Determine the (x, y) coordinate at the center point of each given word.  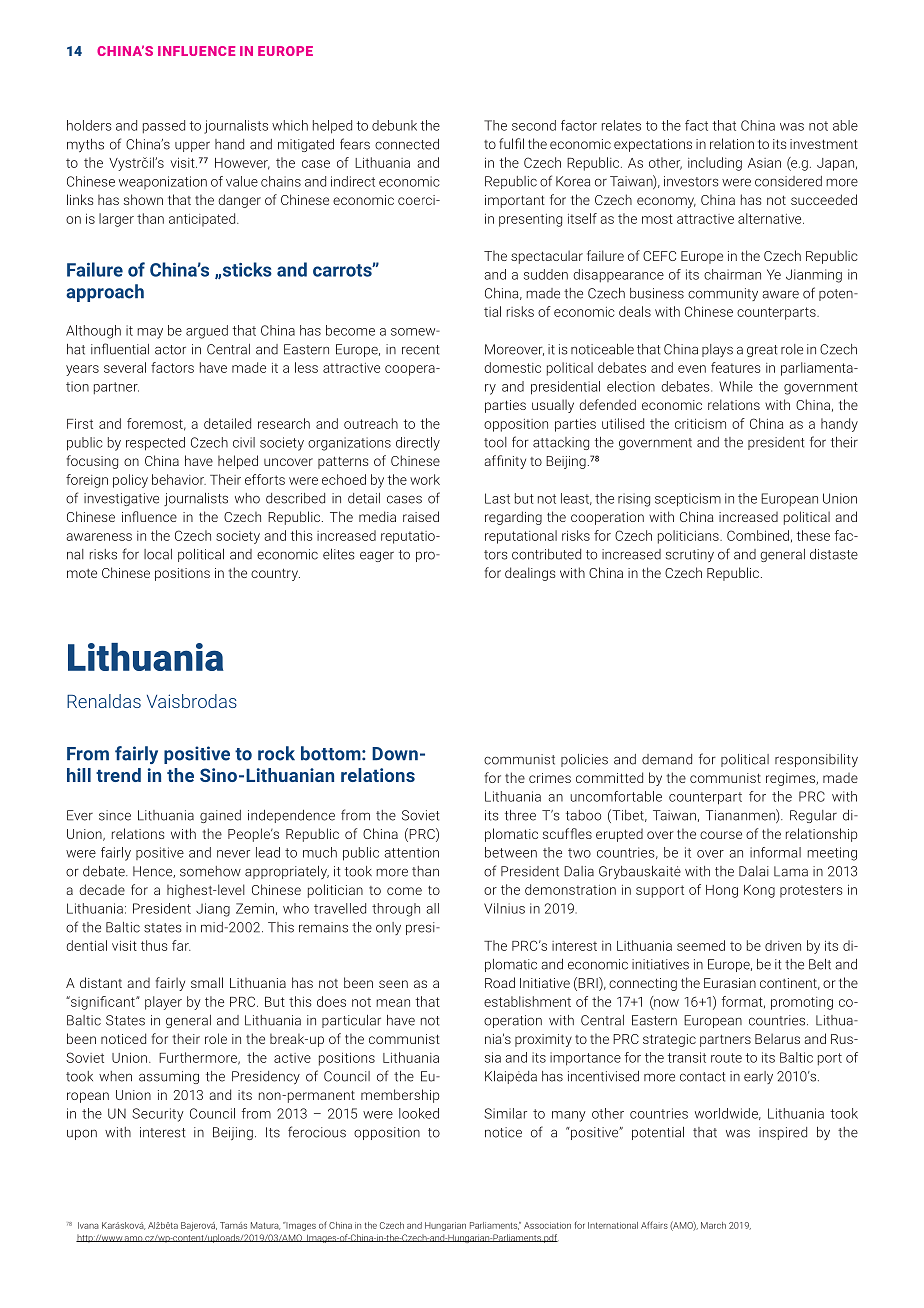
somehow (210, 871)
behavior (179, 479)
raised (421, 516)
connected (407, 144)
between (511, 852)
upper (192, 146)
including (715, 164)
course (721, 835)
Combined (758, 535)
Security (158, 1115)
